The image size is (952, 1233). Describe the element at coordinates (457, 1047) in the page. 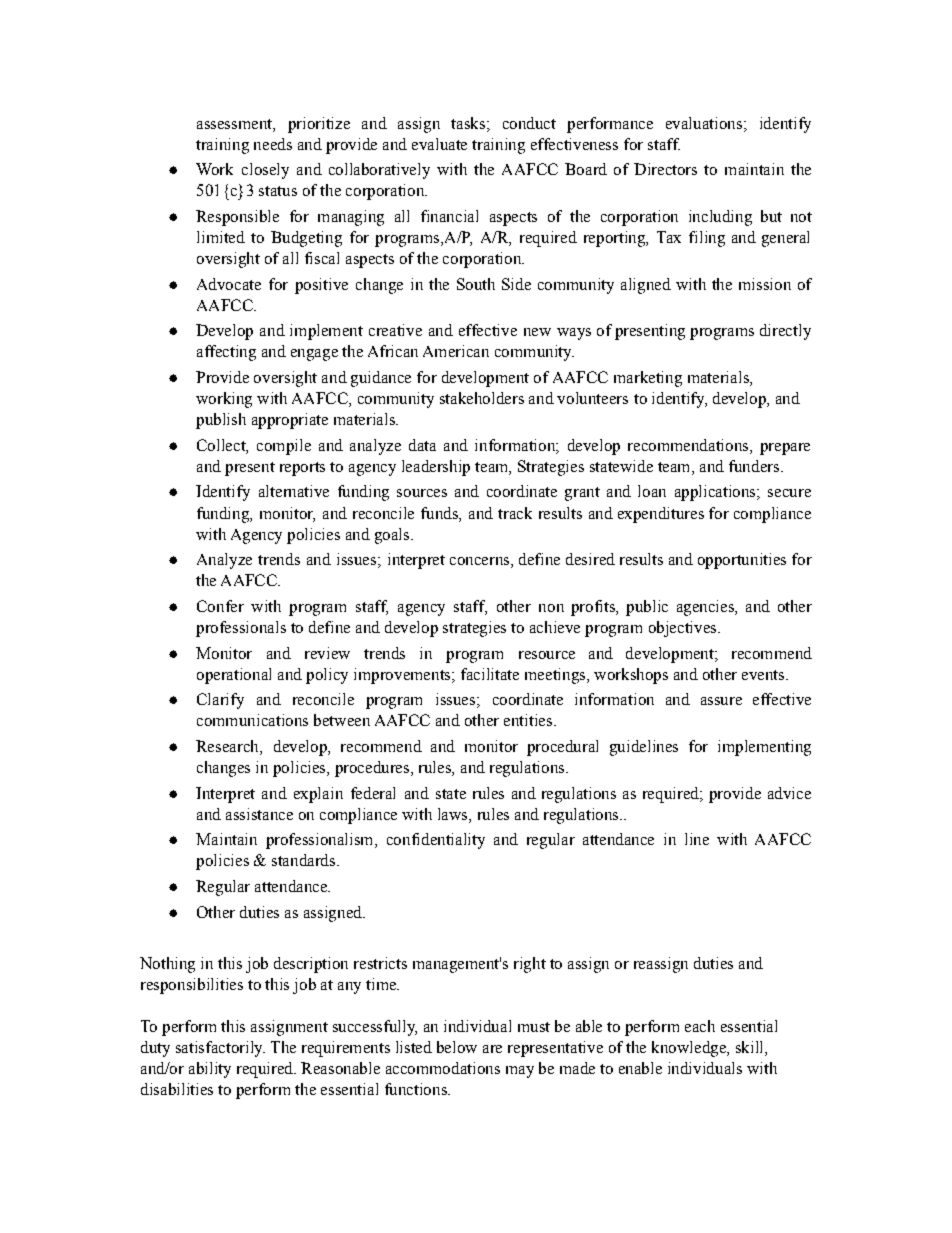

I see `below` at that location.
